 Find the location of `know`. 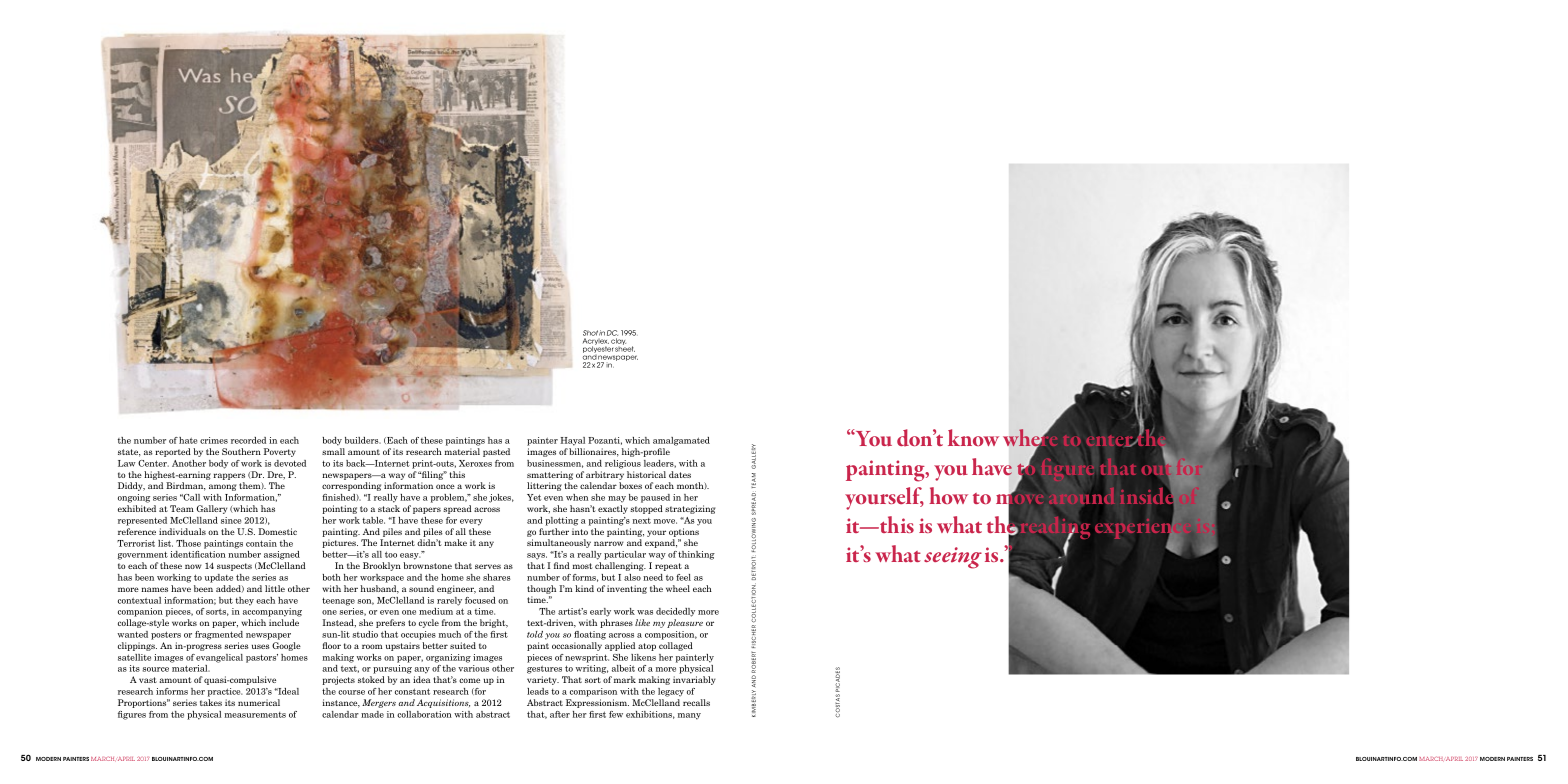

know is located at coordinates (973, 437).
